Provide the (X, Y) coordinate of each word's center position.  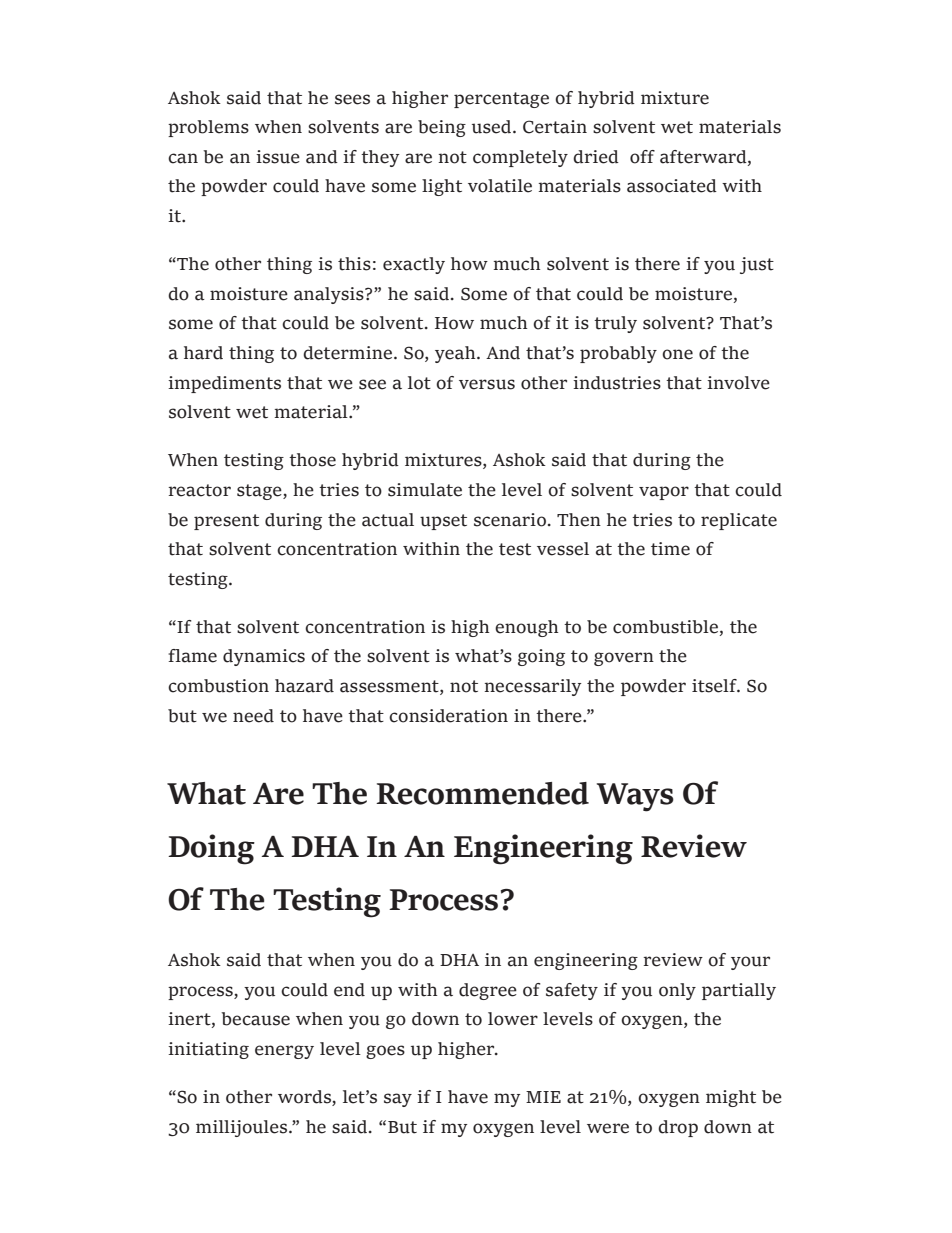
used (493, 127)
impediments (224, 384)
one (677, 354)
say (398, 1100)
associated (672, 186)
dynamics (264, 657)
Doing (211, 849)
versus (487, 384)
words (305, 1098)
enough (526, 628)
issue (278, 157)
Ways (635, 797)
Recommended (482, 793)
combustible (665, 627)
